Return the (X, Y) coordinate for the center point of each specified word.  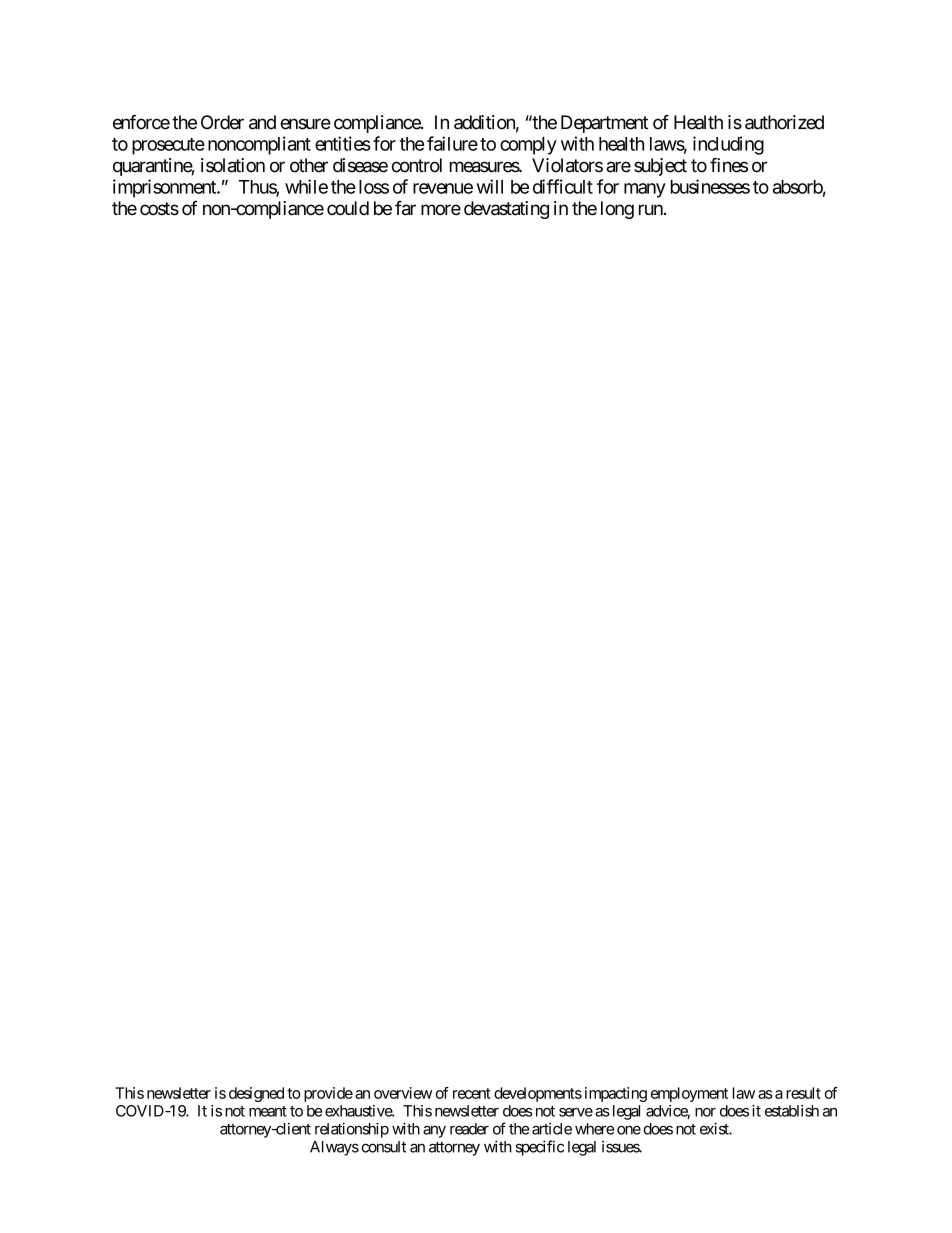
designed (256, 1094)
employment (689, 1094)
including (728, 145)
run (651, 209)
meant (268, 1111)
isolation (233, 165)
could (348, 208)
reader (469, 1129)
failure (452, 143)
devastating (506, 210)
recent (472, 1093)
